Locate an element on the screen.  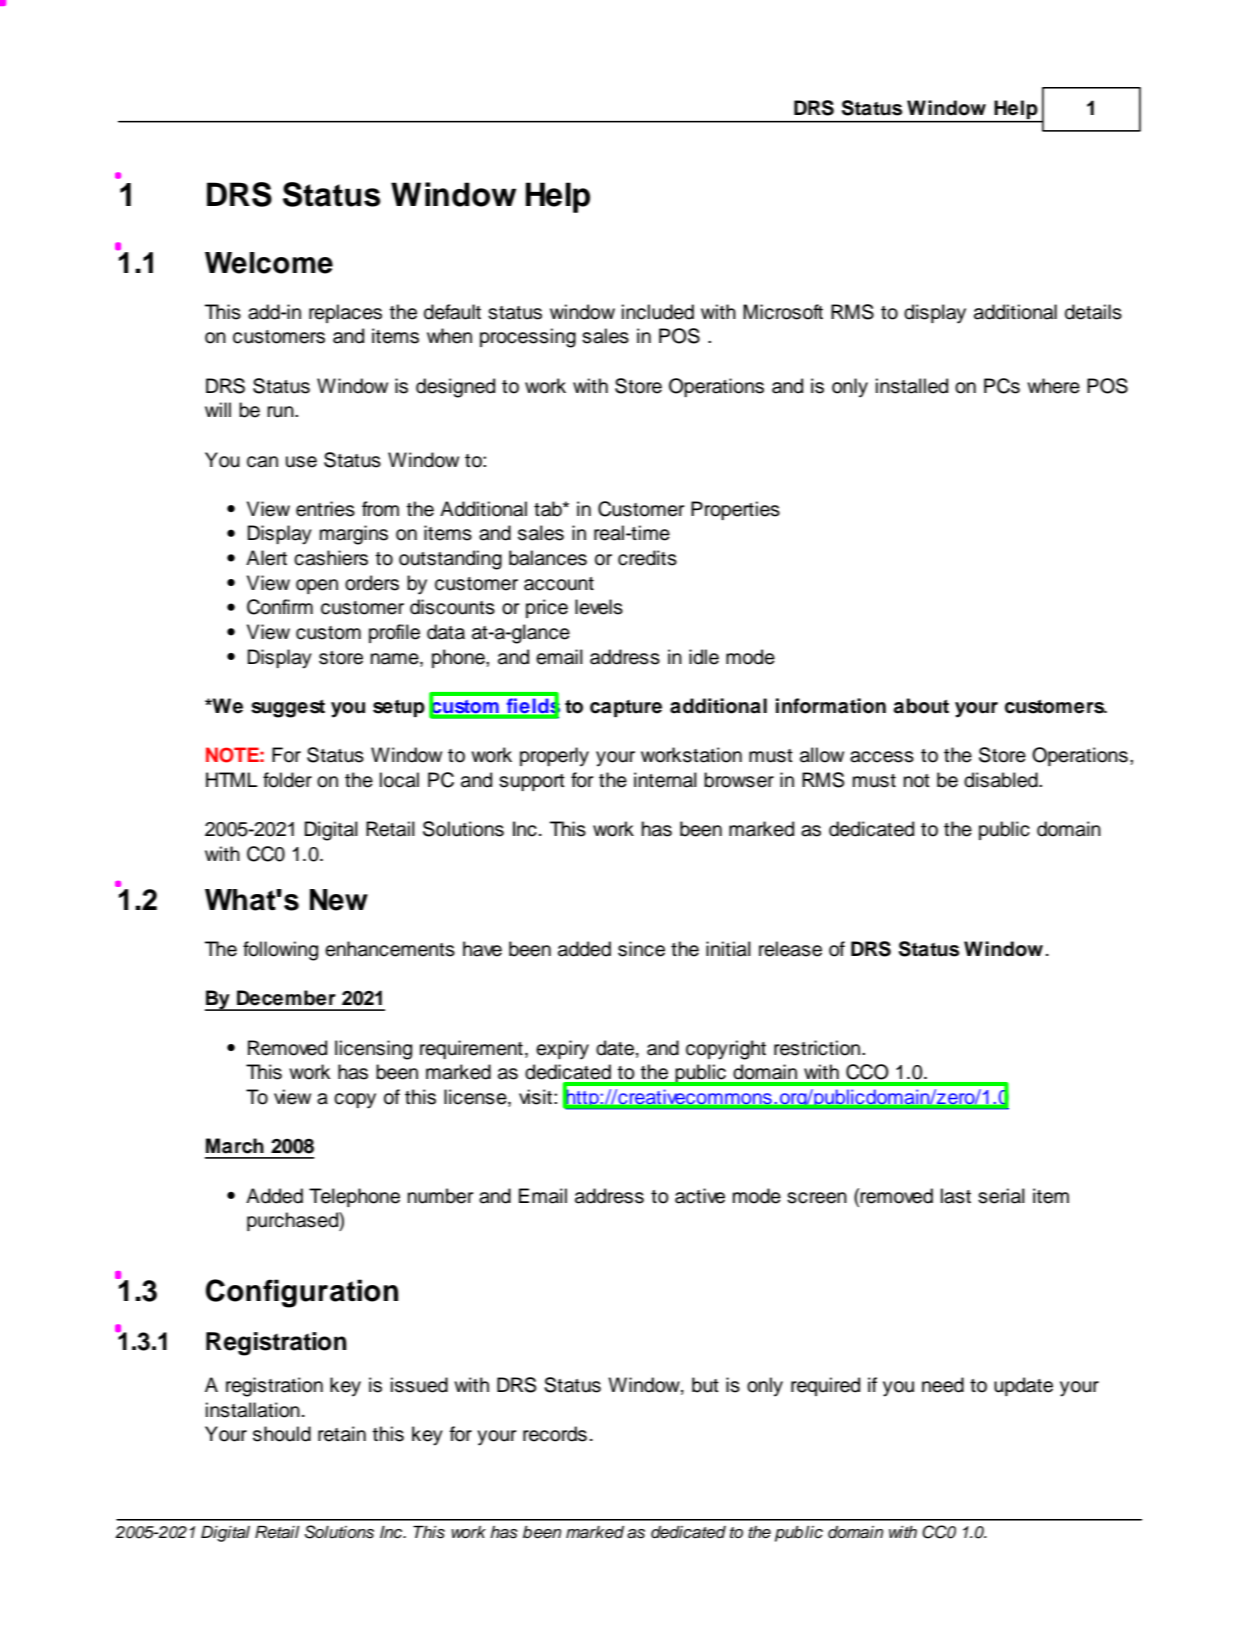
included is located at coordinates (658, 312).
